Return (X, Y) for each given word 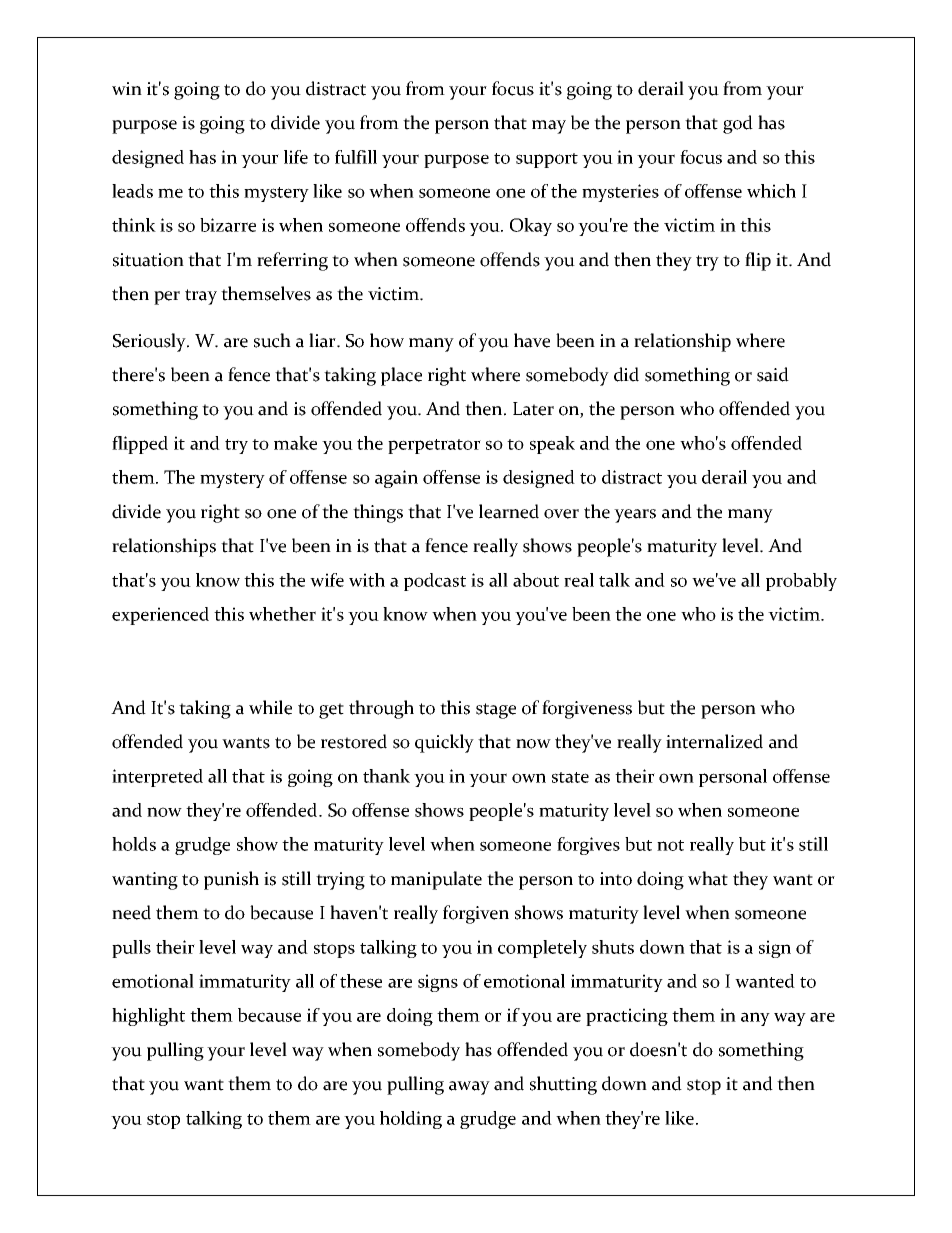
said (773, 374)
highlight (148, 1017)
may (549, 127)
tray (201, 297)
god (738, 124)
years (635, 516)
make (295, 443)
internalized (714, 741)
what (708, 878)
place (401, 376)
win (127, 88)
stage (496, 711)
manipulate (436, 880)
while (270, 707)
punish (231, 880)
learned (509, 511)
